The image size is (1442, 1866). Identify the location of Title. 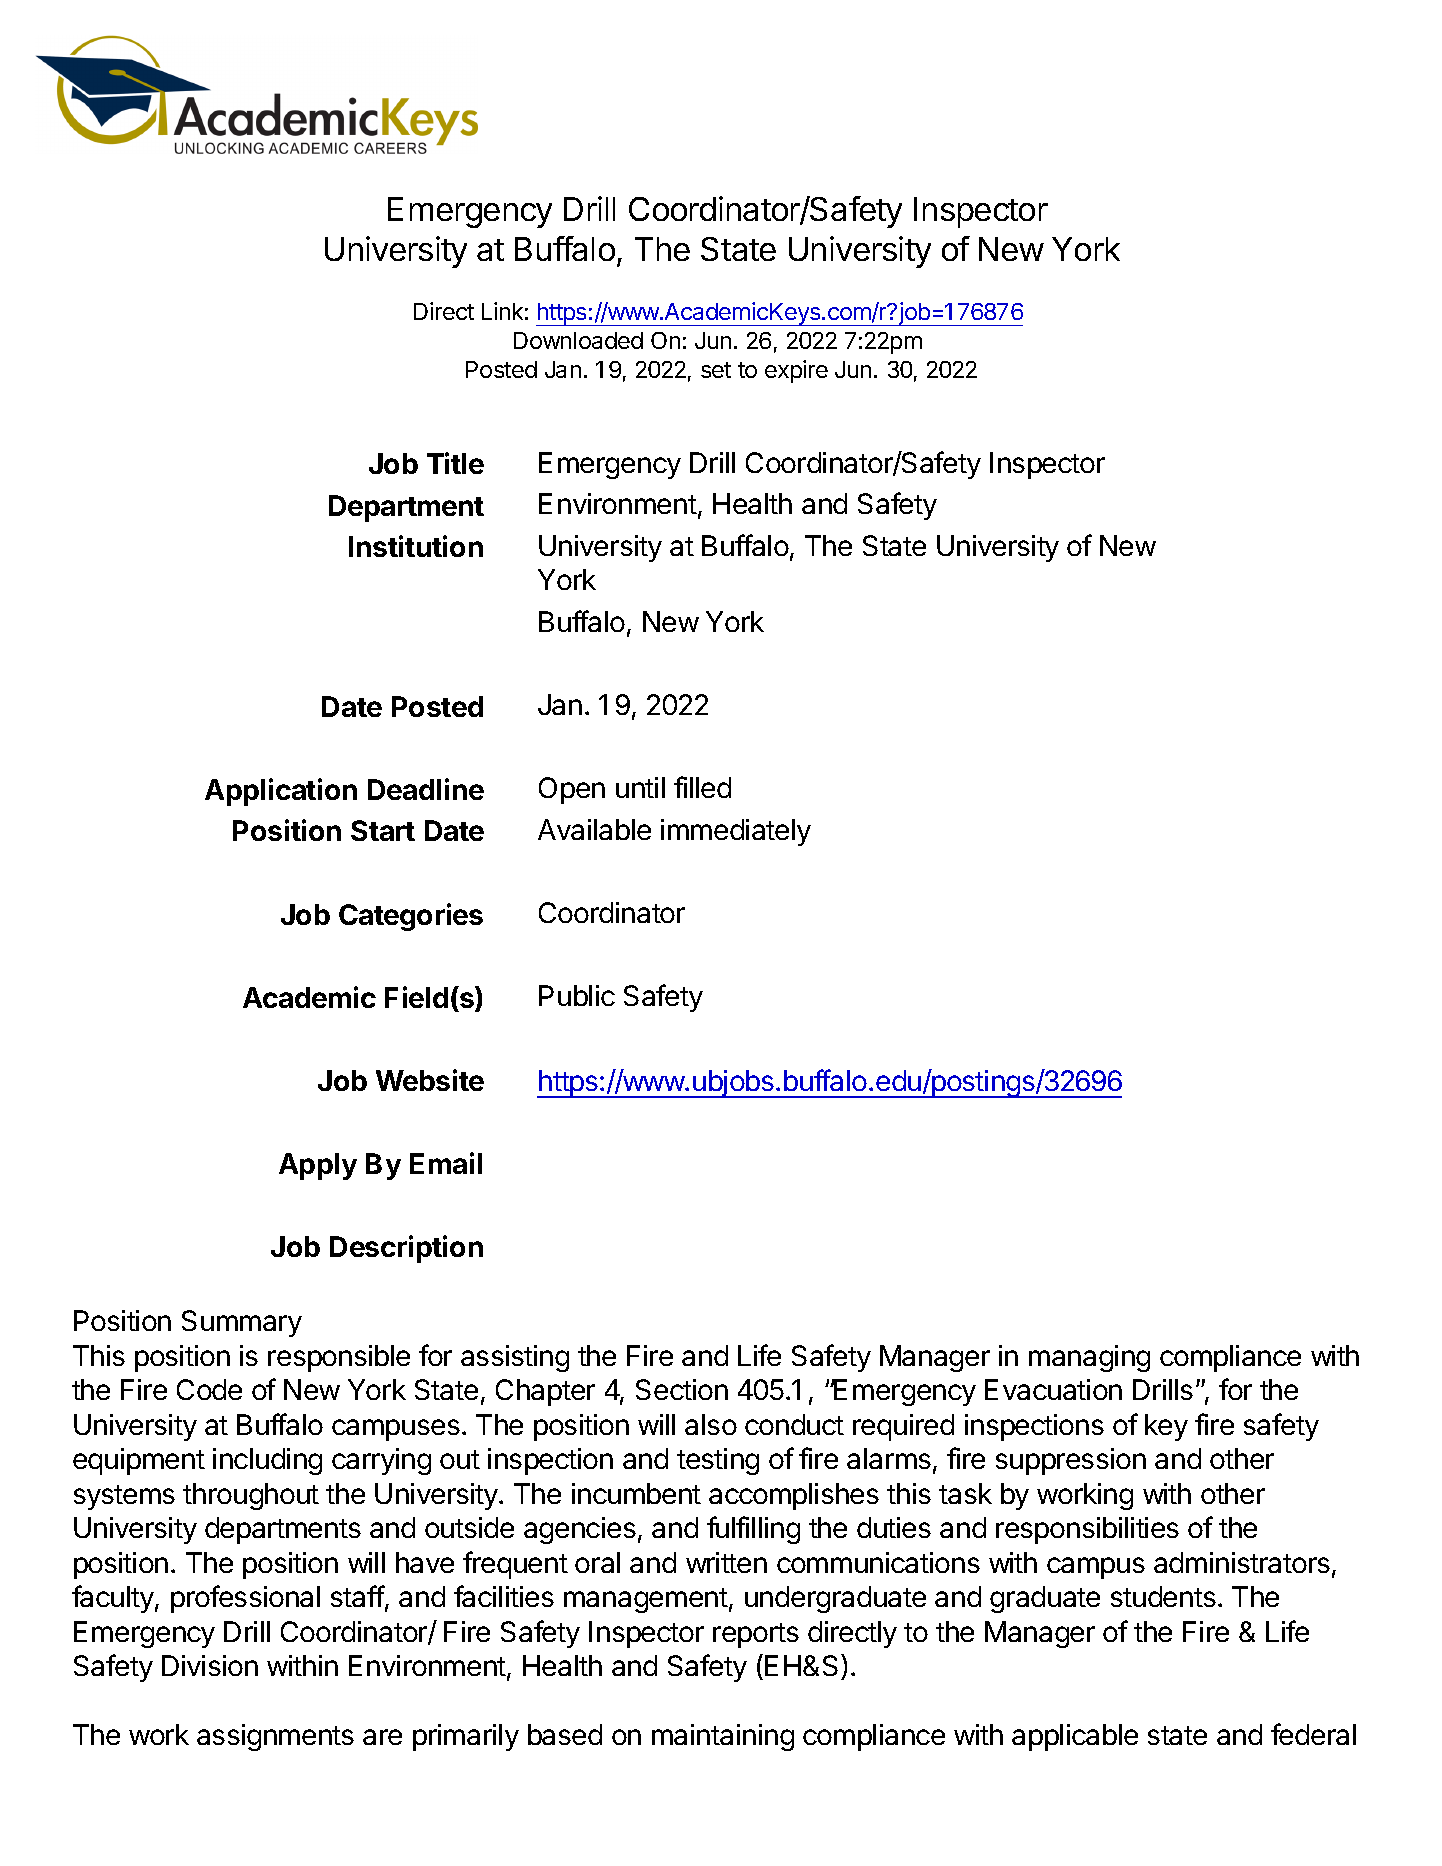
(455, 463).
